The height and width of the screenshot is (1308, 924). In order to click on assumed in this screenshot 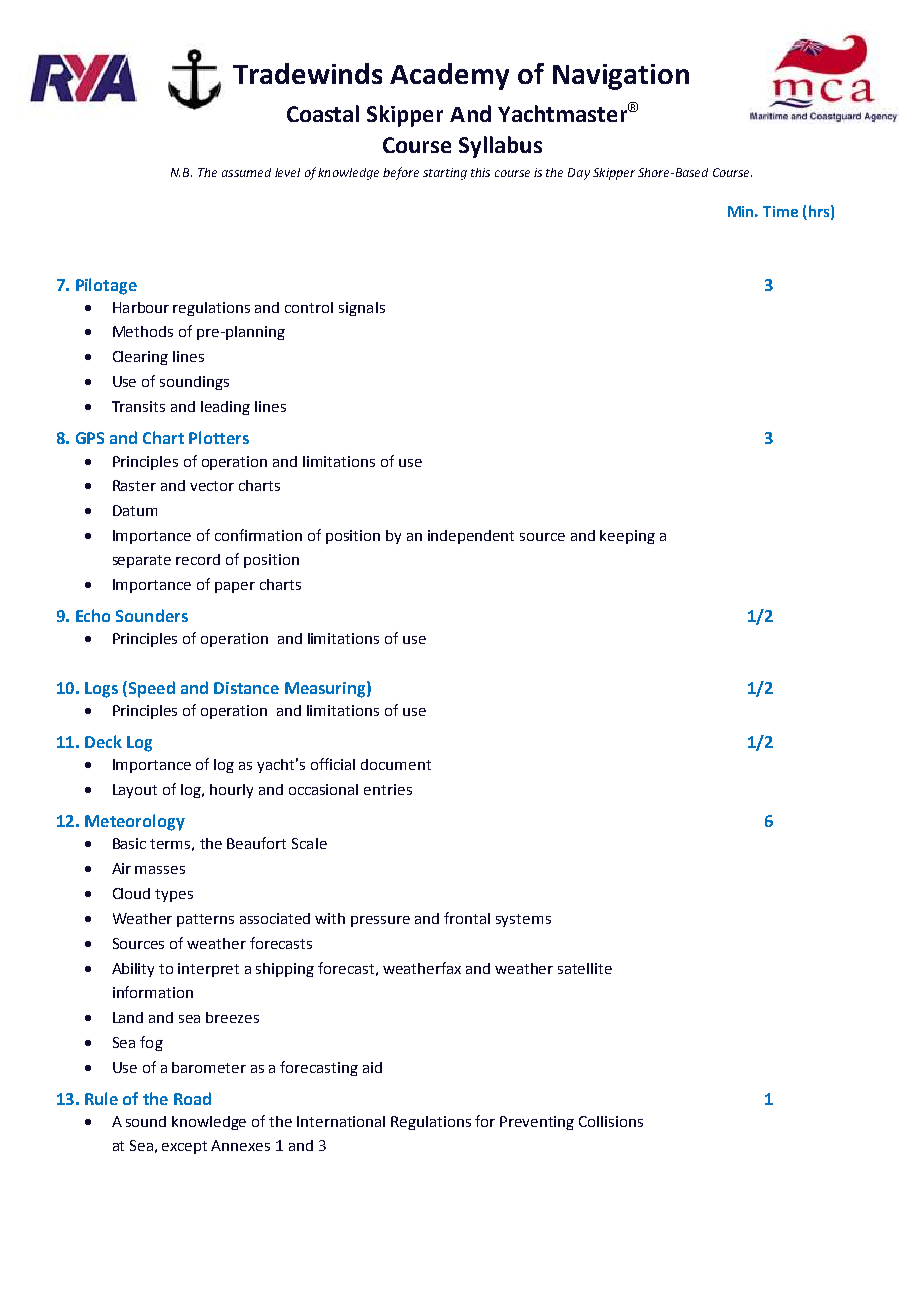, I will do `click(246, 172)`.
